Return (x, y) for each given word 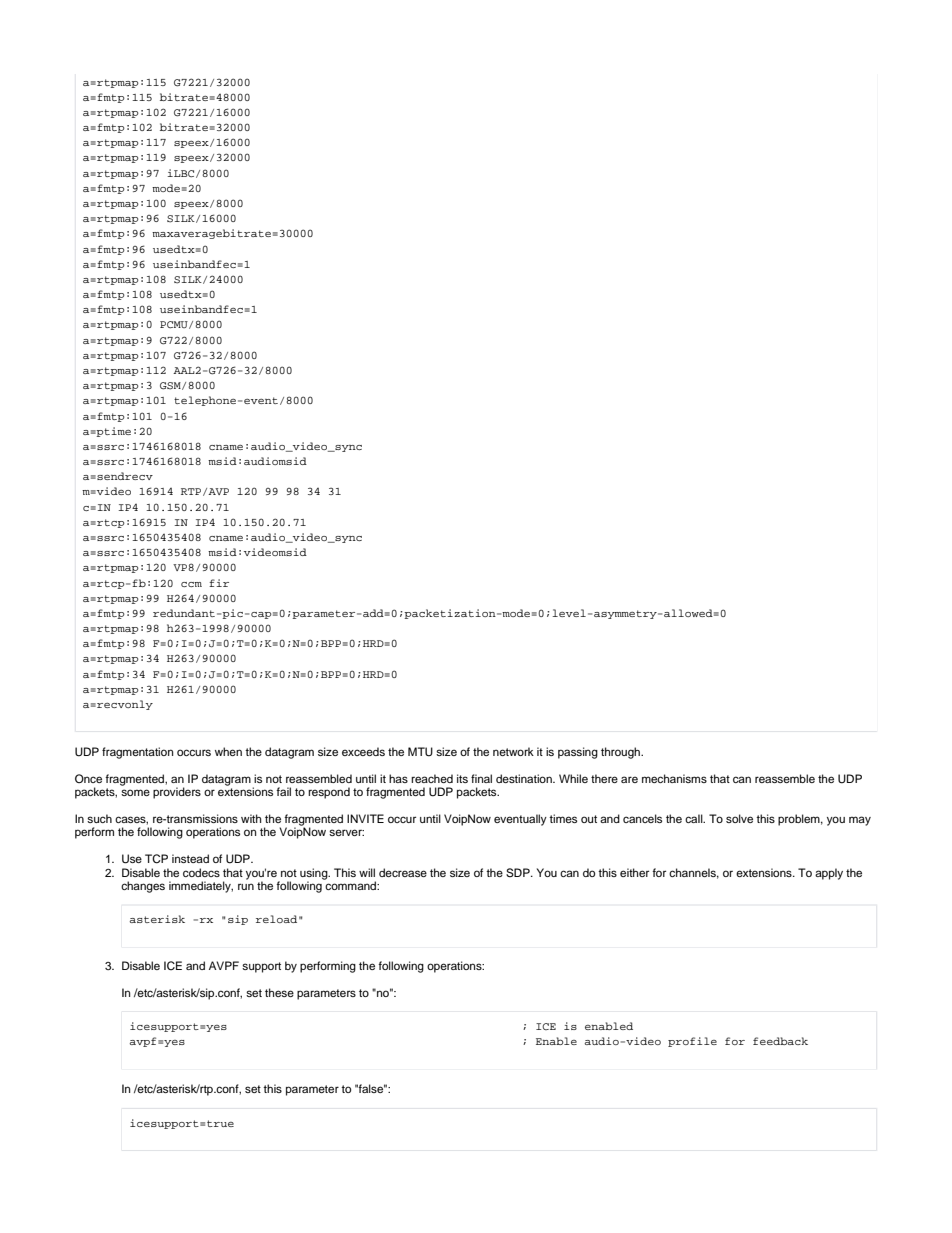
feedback (780, 1041)
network (513, 751)
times (563, 818)
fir (219, 583)
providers (177, 793)
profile (692, 1042)
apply (829, 874)
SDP (519, 873)
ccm (191, 584)
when (228, 751)
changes (143, 887)
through (621, 753)
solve (739, 818)
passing (578, 753)
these (279, 992)
